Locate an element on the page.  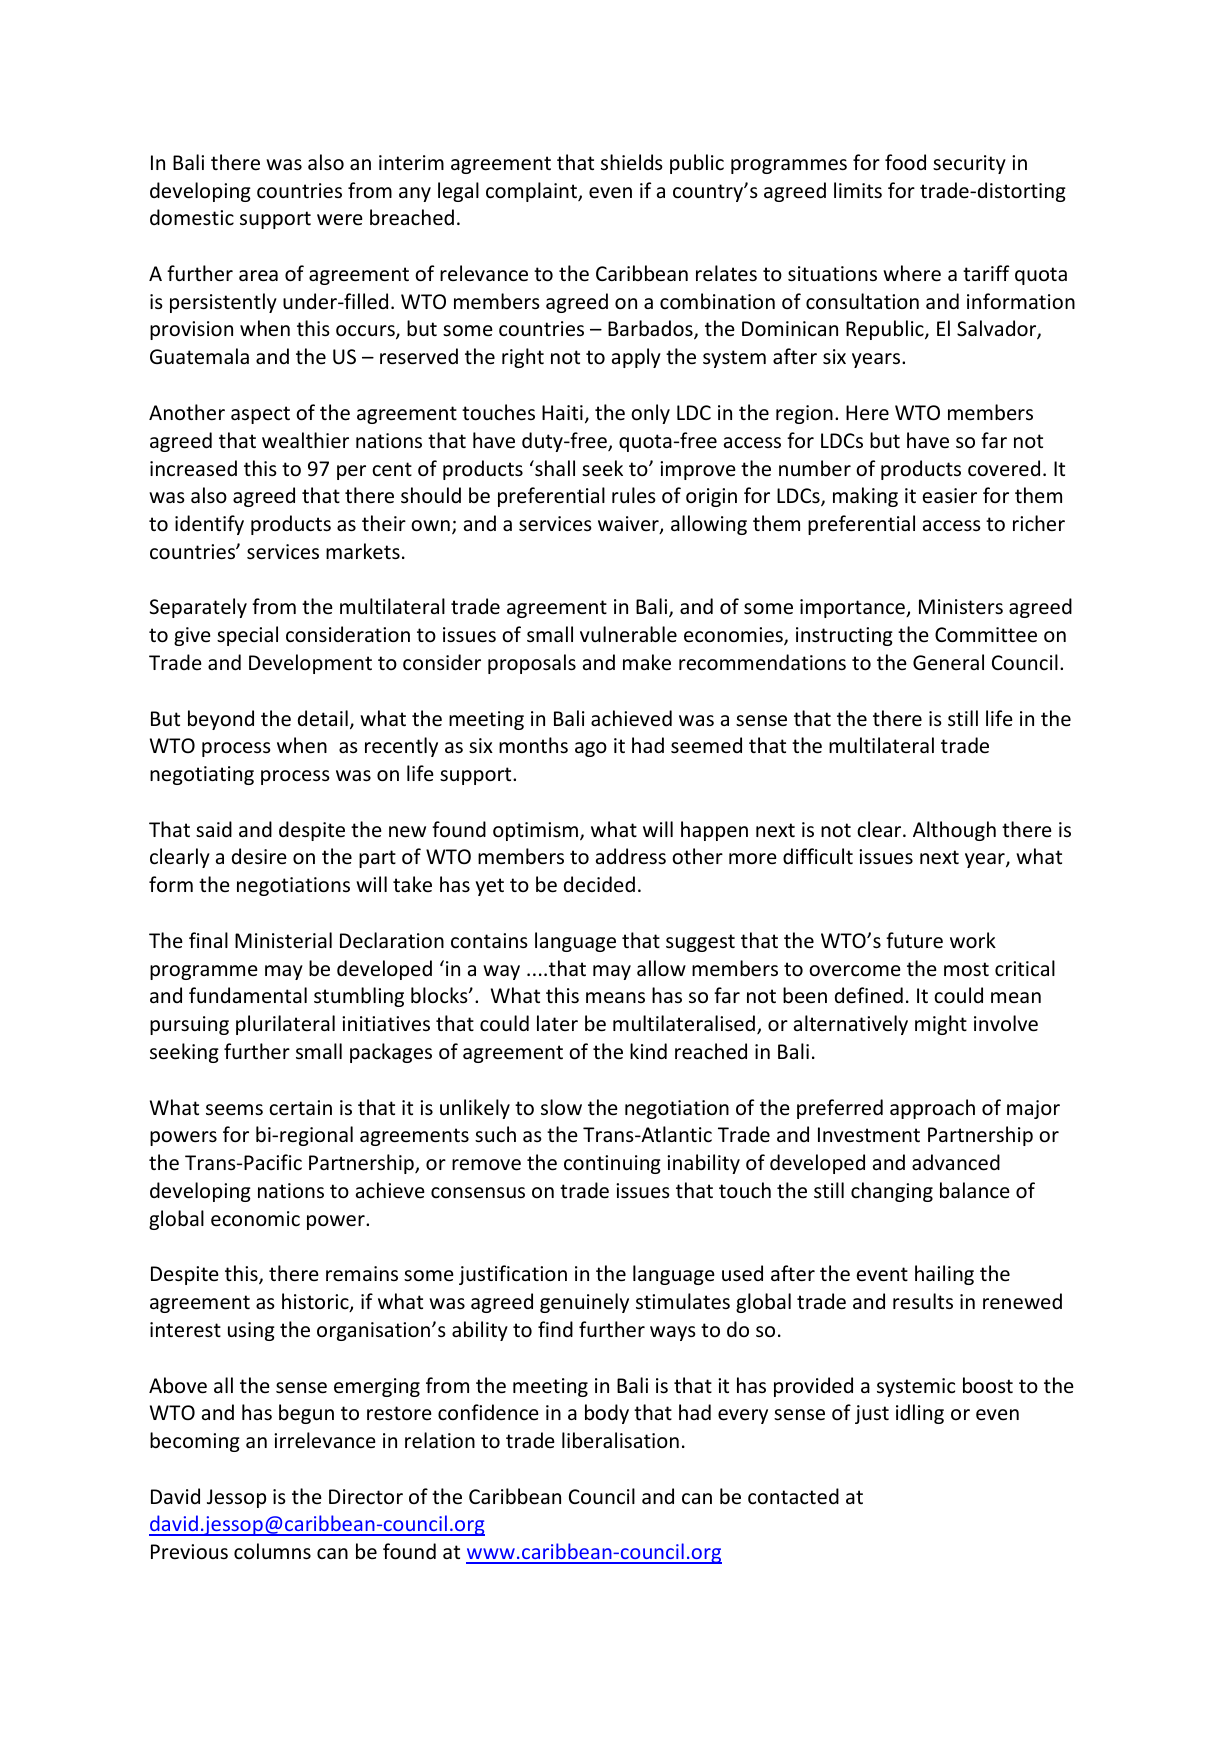
advanced is located at coordinates (956, 1162).
